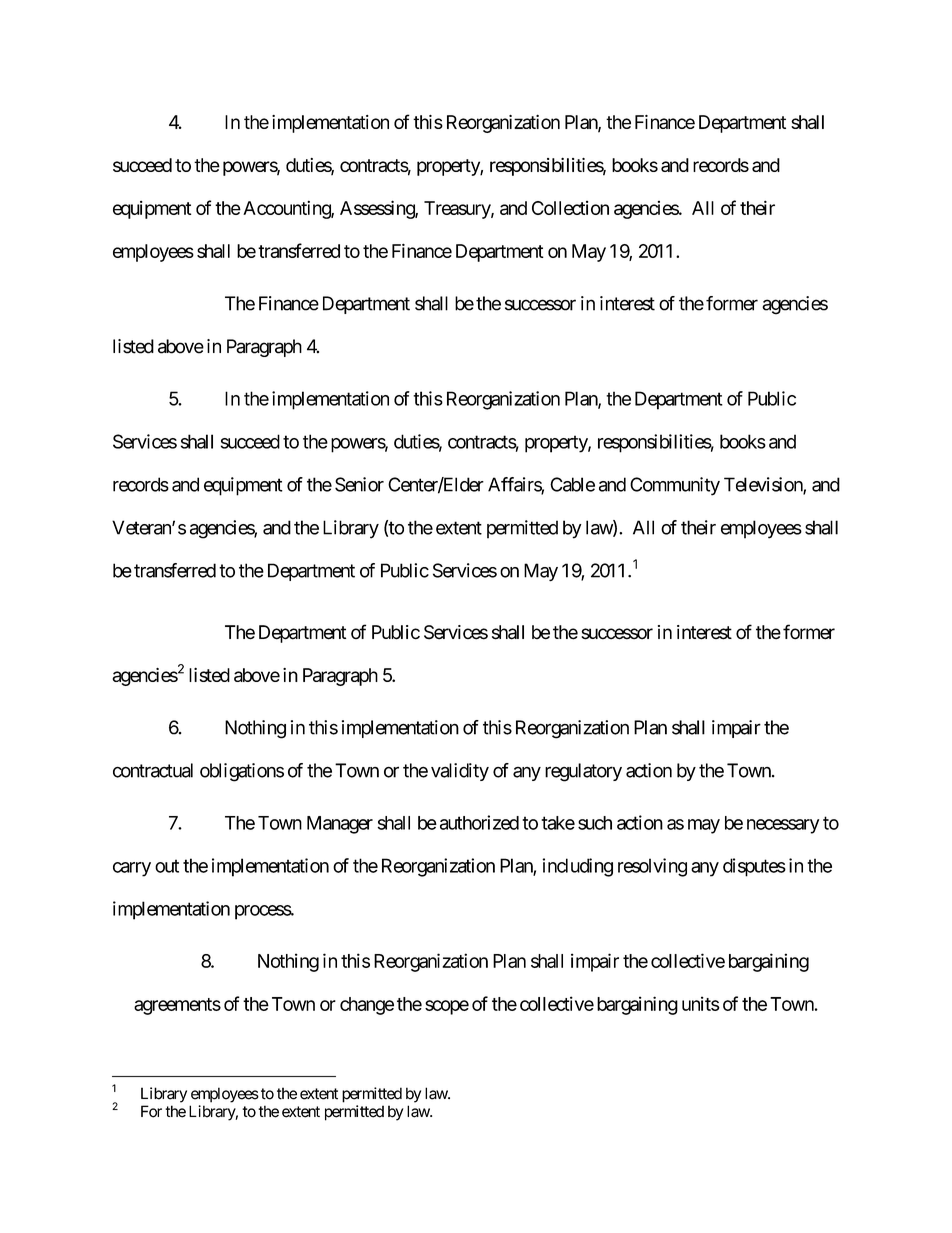  Describe the element at coordinates (359, 484) in the screenshot. I see `Senior` at that location.
